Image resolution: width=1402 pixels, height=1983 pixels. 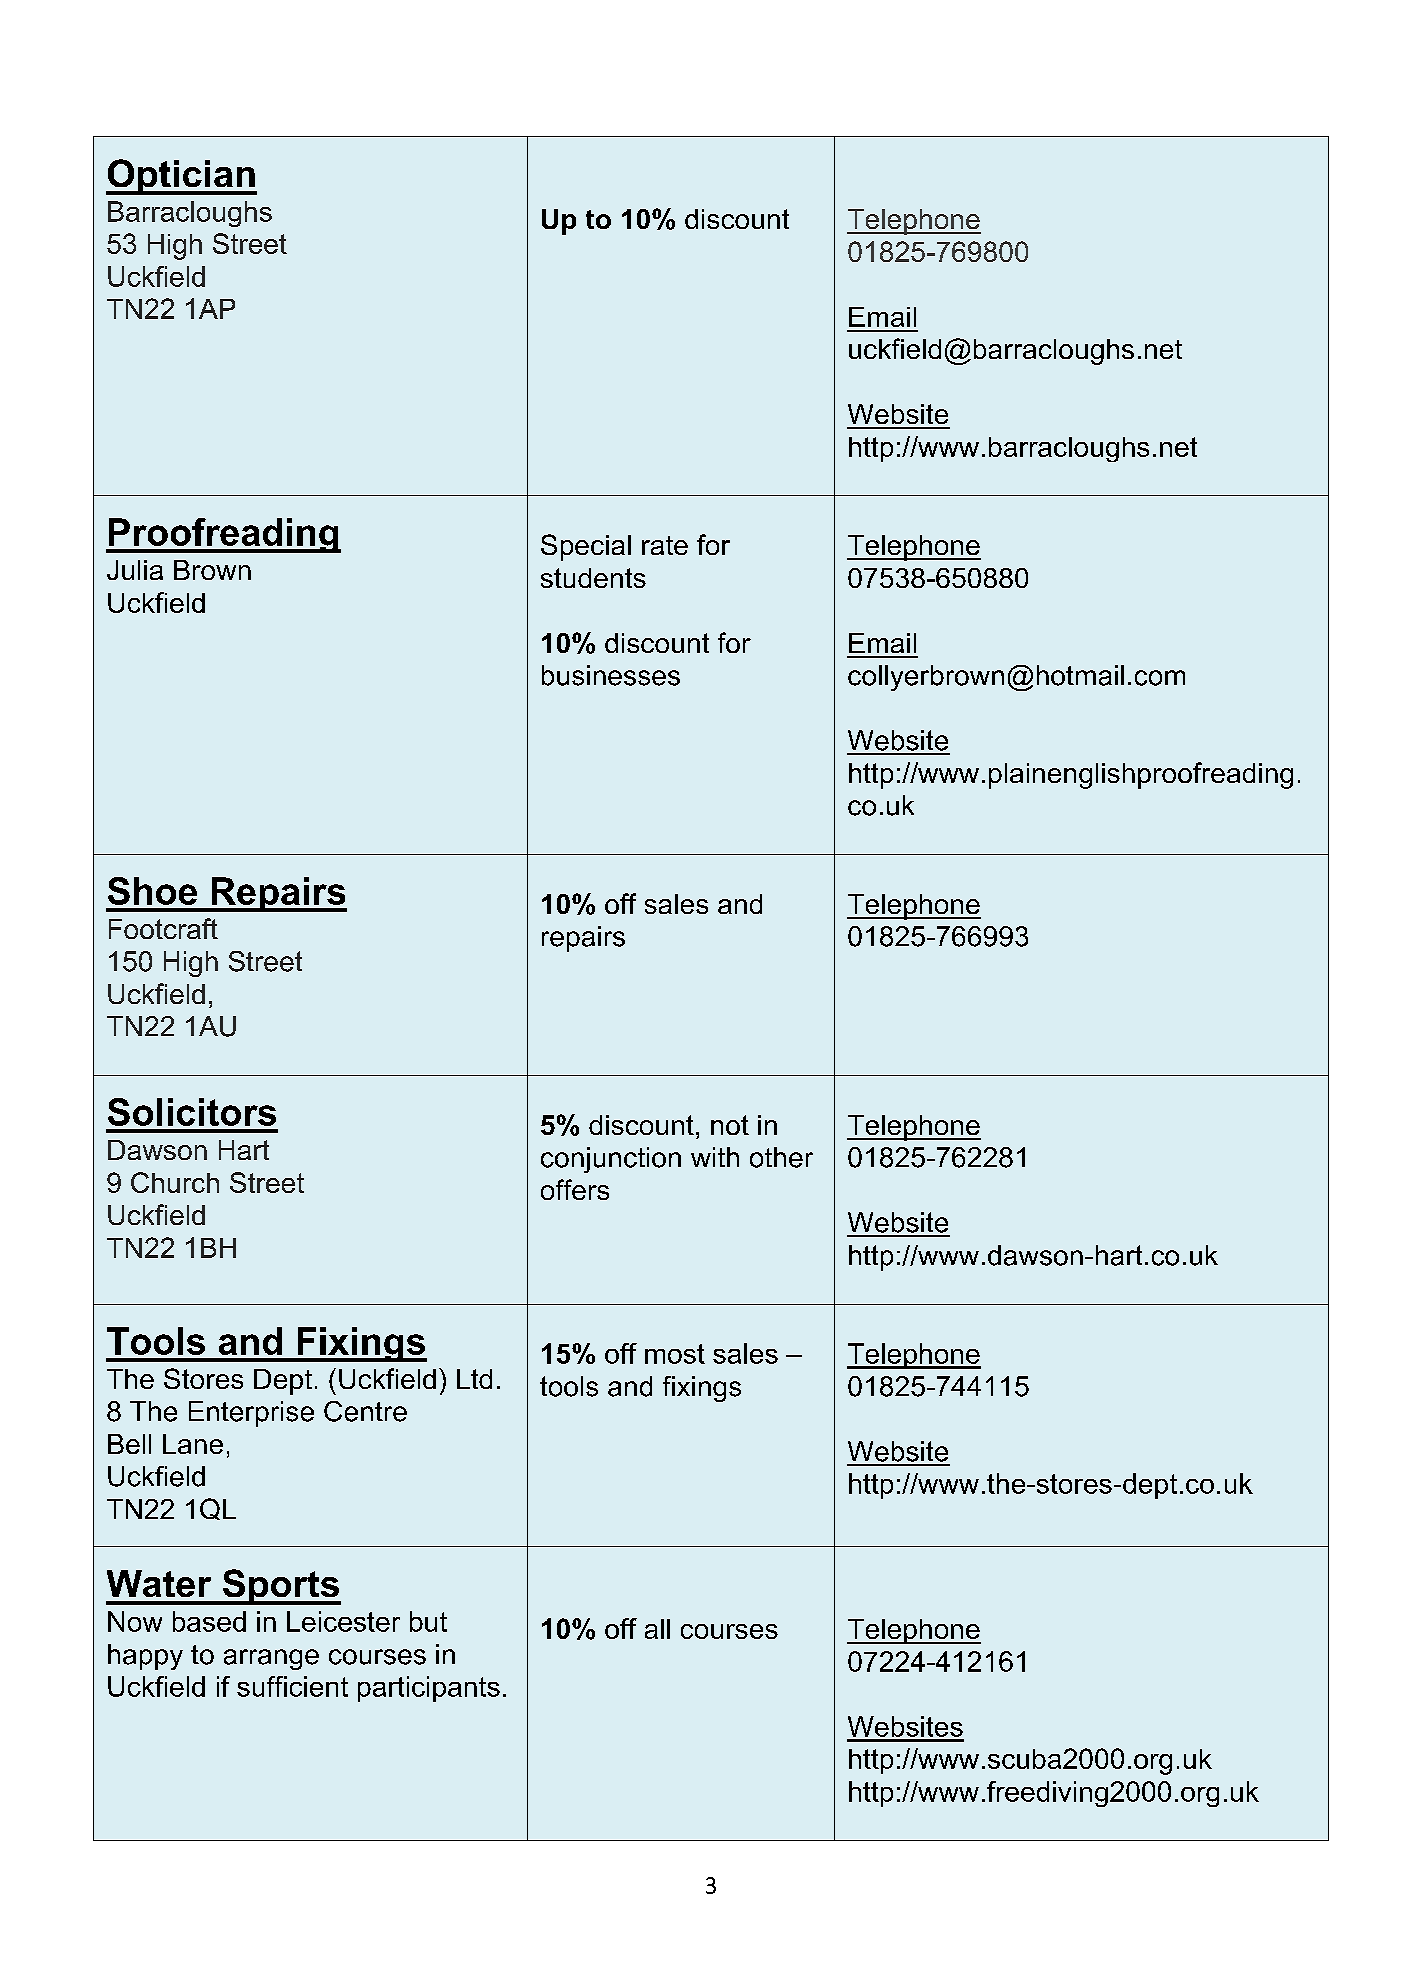 What do you see at coordinates (575, 1189) in the image?
I see `offers` at bounding box center [575, 1189].
